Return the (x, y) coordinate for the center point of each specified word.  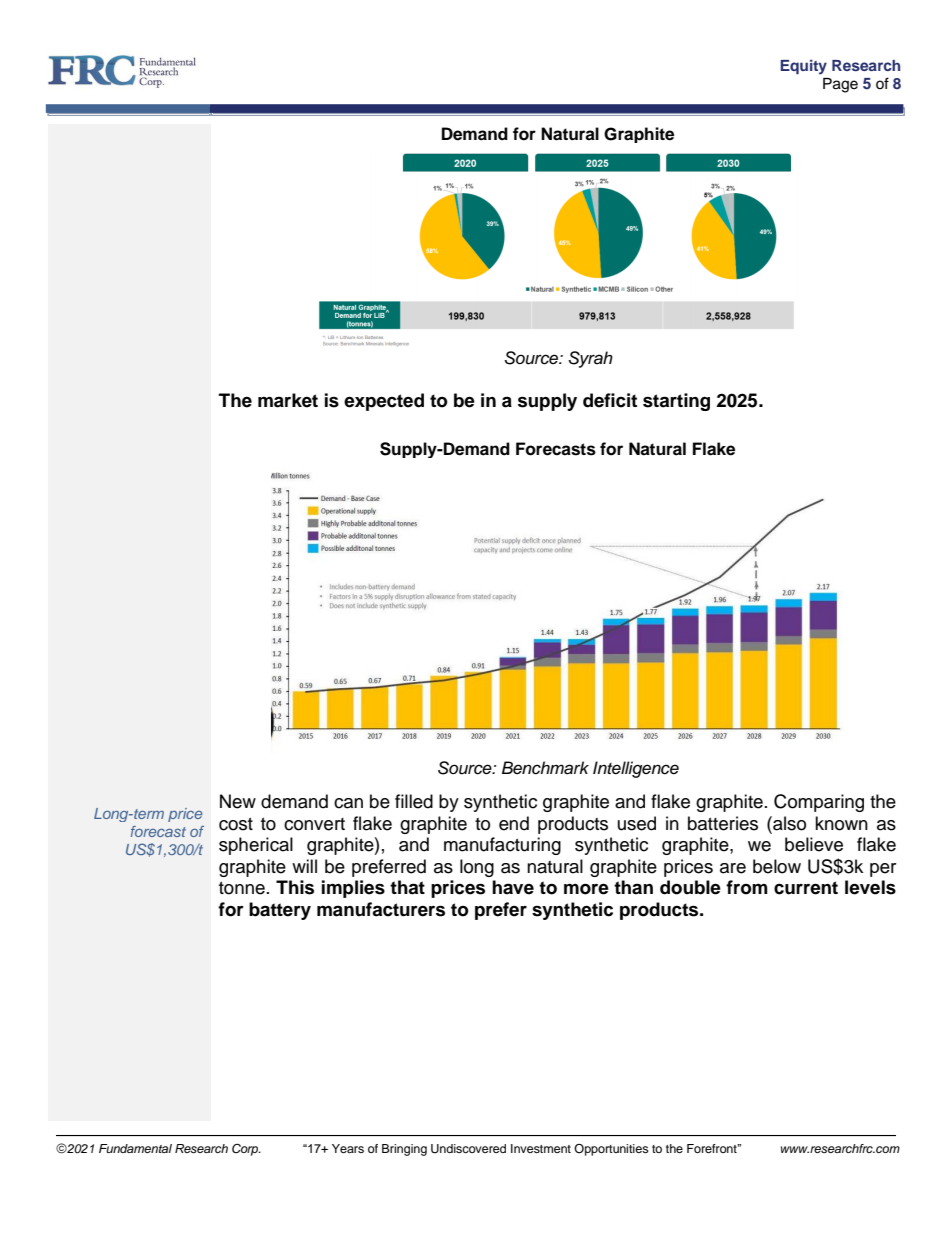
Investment (541, 1148)
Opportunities (611, 1150)
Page (840, 85)
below (777, 866)
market (288, 400)
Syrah (590, 359)
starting (676, 402)
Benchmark (545, 768)
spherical (256, 846)
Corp (246, 1149)
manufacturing (502, 846)
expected (384, 402)
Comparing (819, 803)
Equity (803, 67)
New (238, 801)
